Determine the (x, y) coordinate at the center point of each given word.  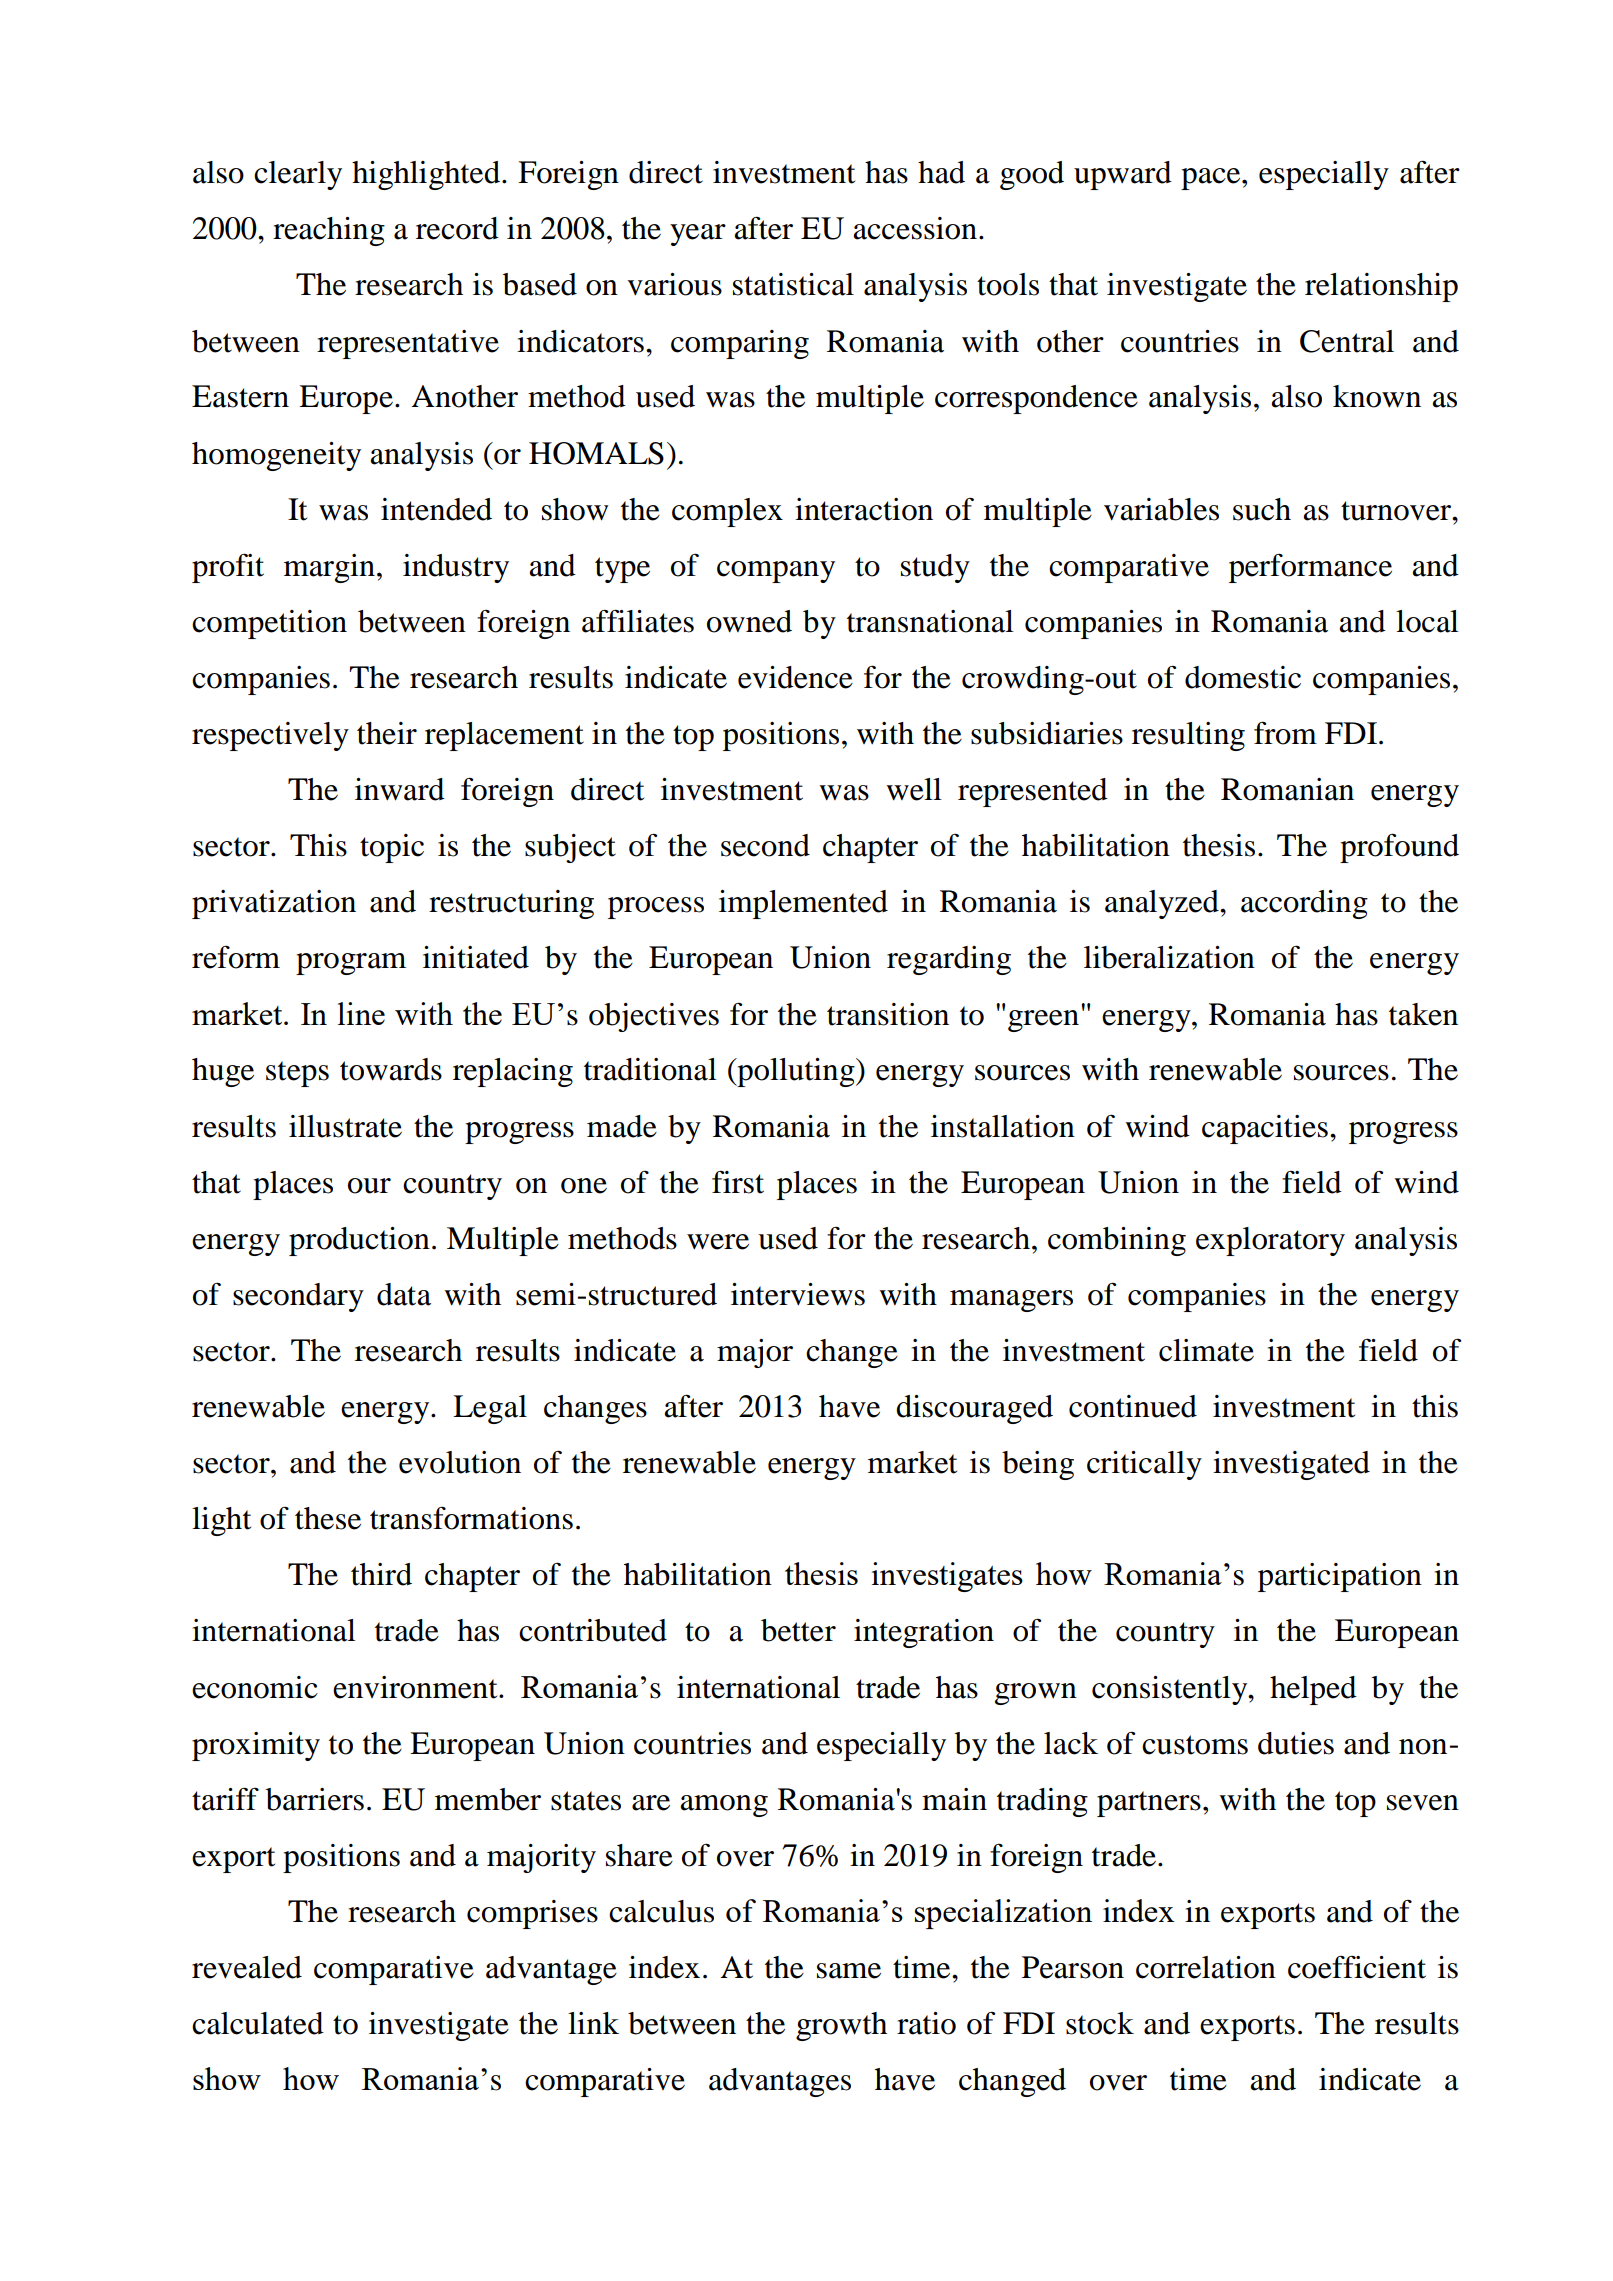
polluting (796, 1072)
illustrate (345, 1126)
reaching (329, 231)
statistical (793, 284)
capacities (1265, 1129)
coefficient (1357, 1967)
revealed (247, 1967)
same (849, 1971)
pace (1212, 179)
